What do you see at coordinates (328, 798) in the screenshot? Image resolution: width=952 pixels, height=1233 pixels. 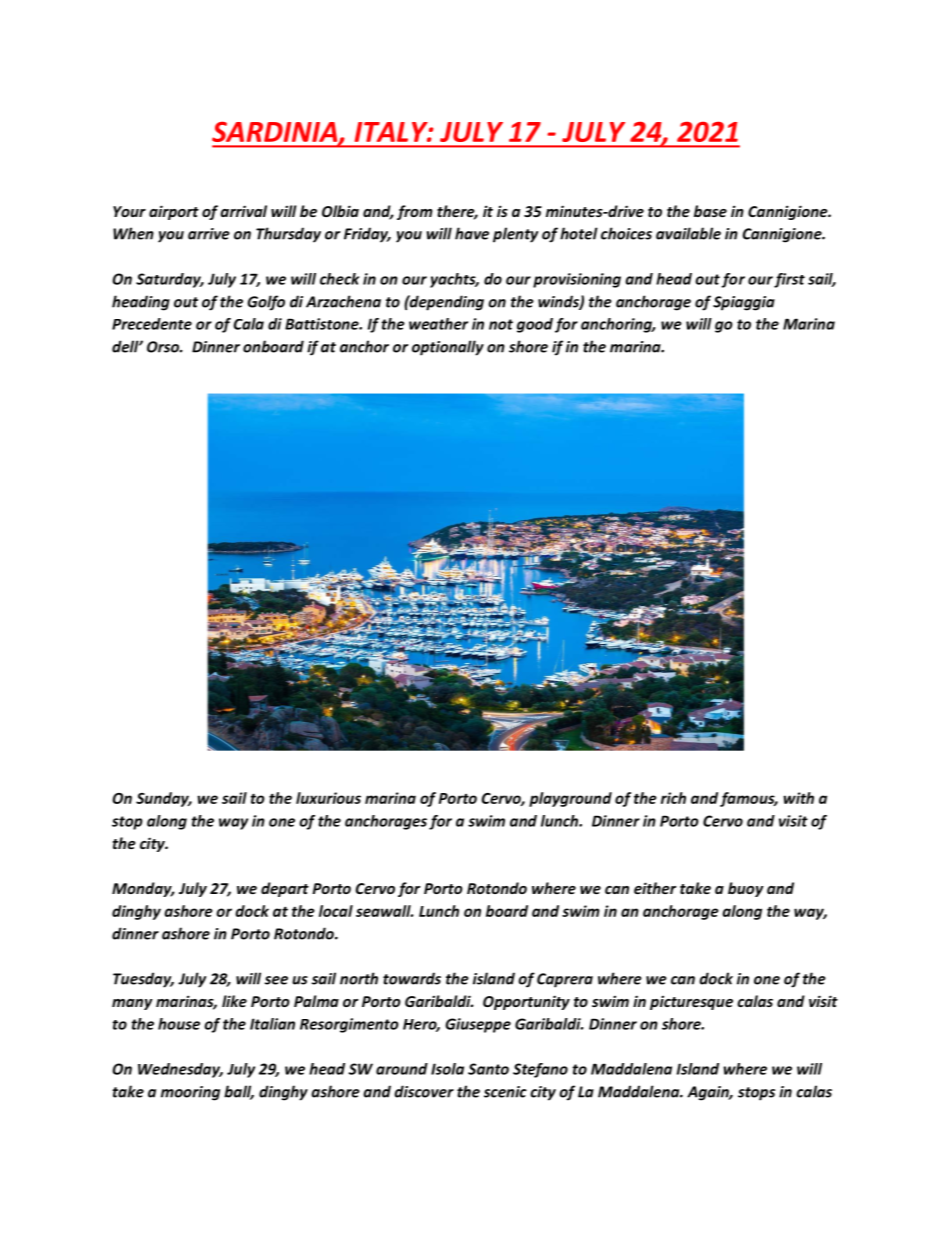 I see `luxurious` at bounding box center [328, 798].
